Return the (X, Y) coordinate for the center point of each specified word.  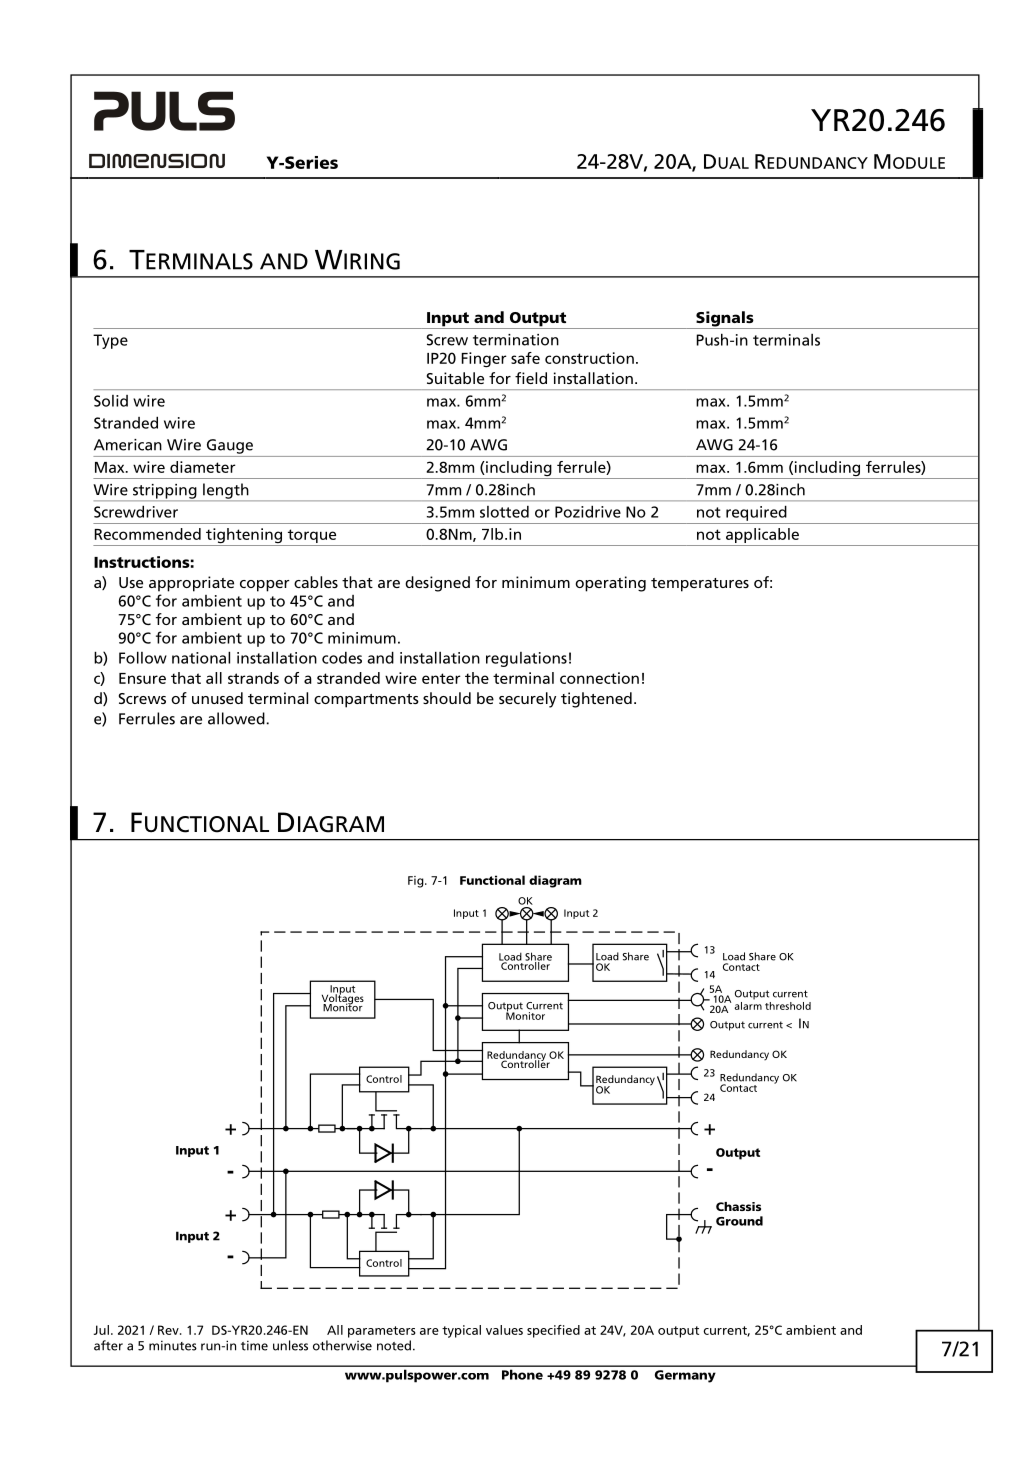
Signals (725, 320)
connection (599, 678)
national (201, 657)
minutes (173, 1345)
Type (110, 341)
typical (461, 1331)
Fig (417, 882)
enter (441, 678)
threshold (788, 1006)
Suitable (455, 378)
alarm (748, 1004)
